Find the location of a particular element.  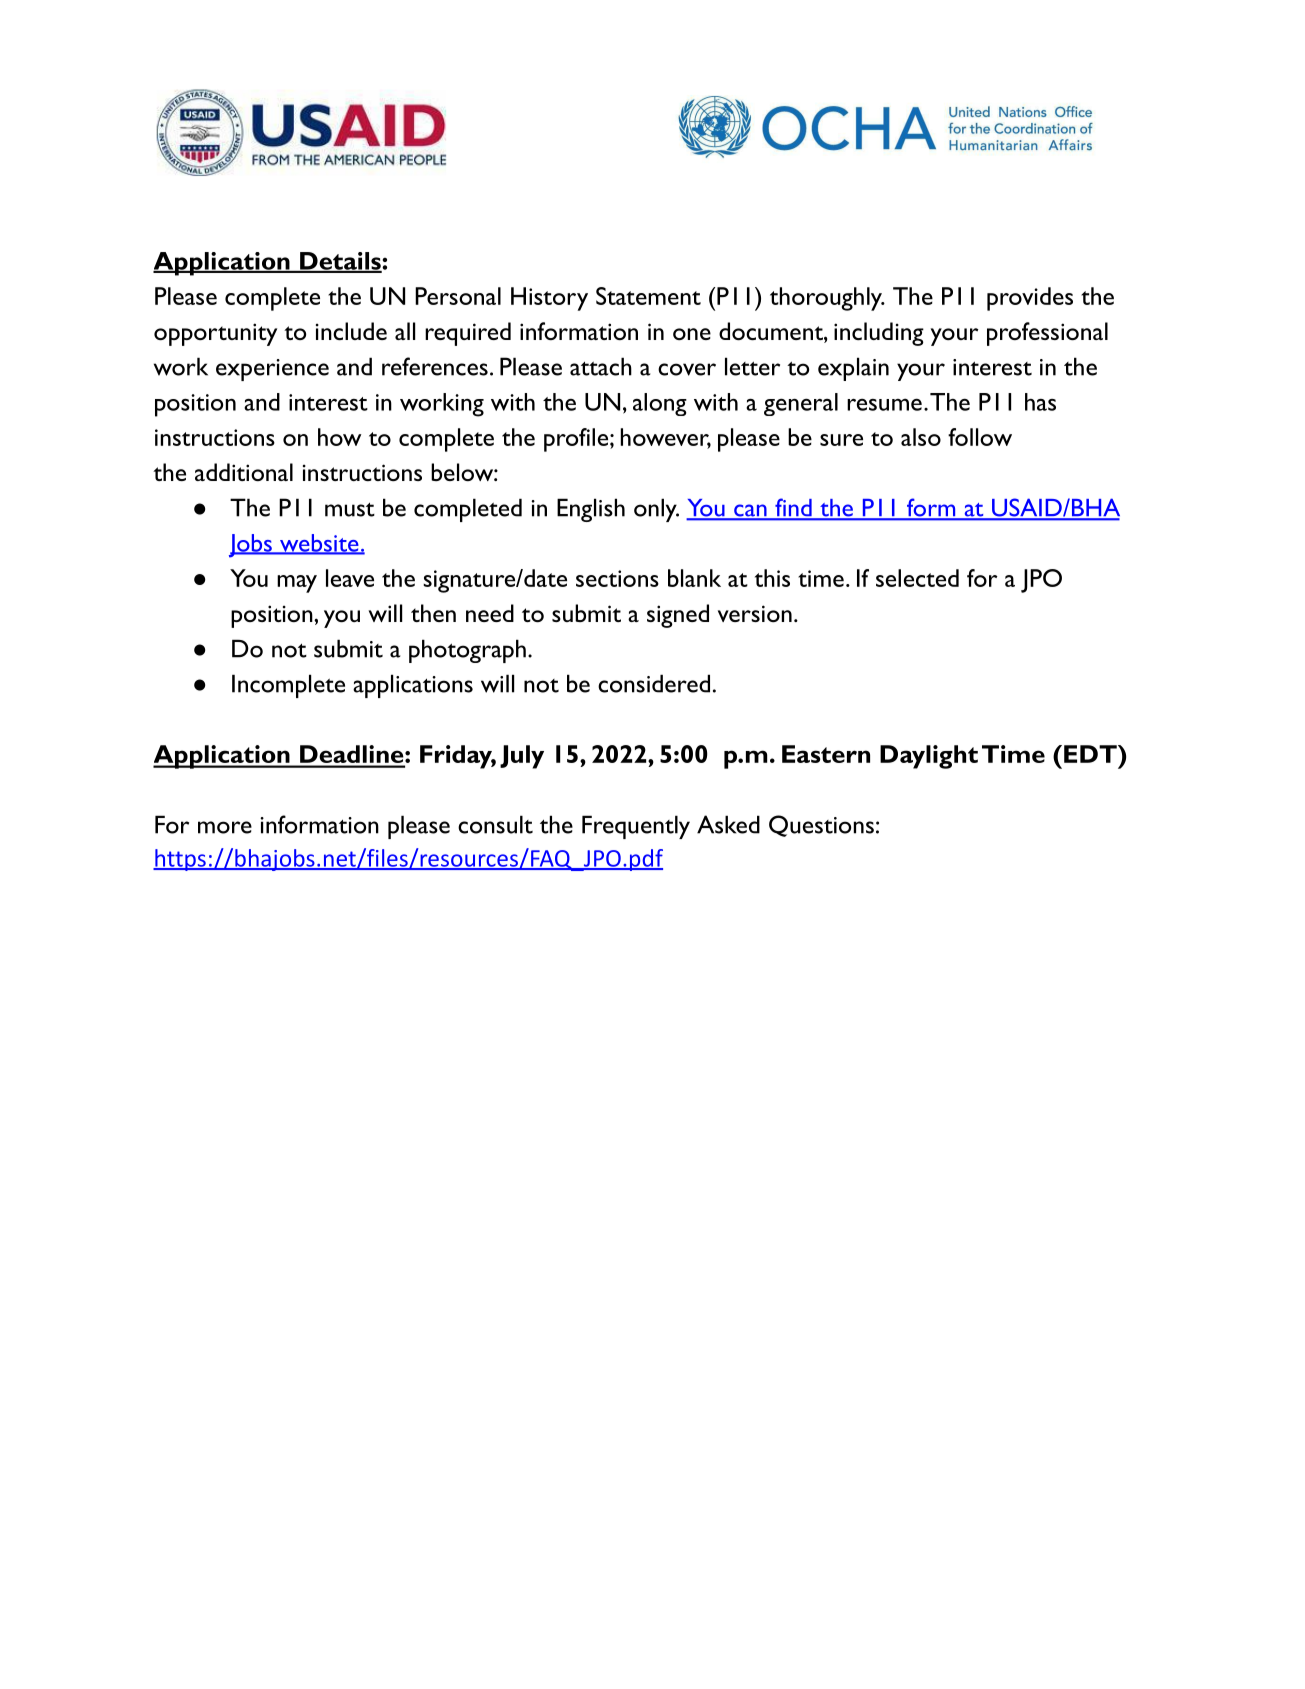

provides is located at coordinates (1030, 299).
